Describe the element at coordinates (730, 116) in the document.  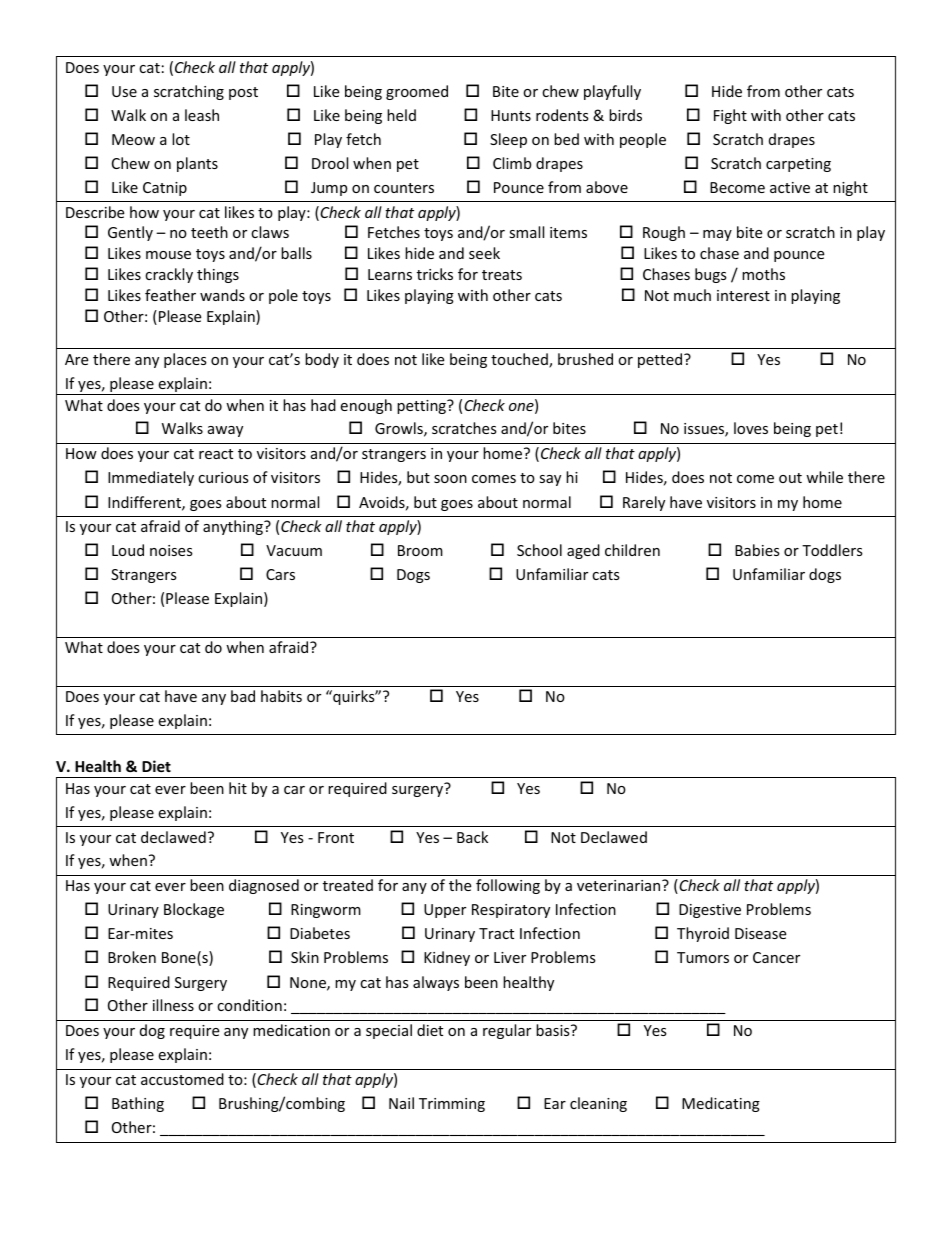
I see `Fight` at that location.
